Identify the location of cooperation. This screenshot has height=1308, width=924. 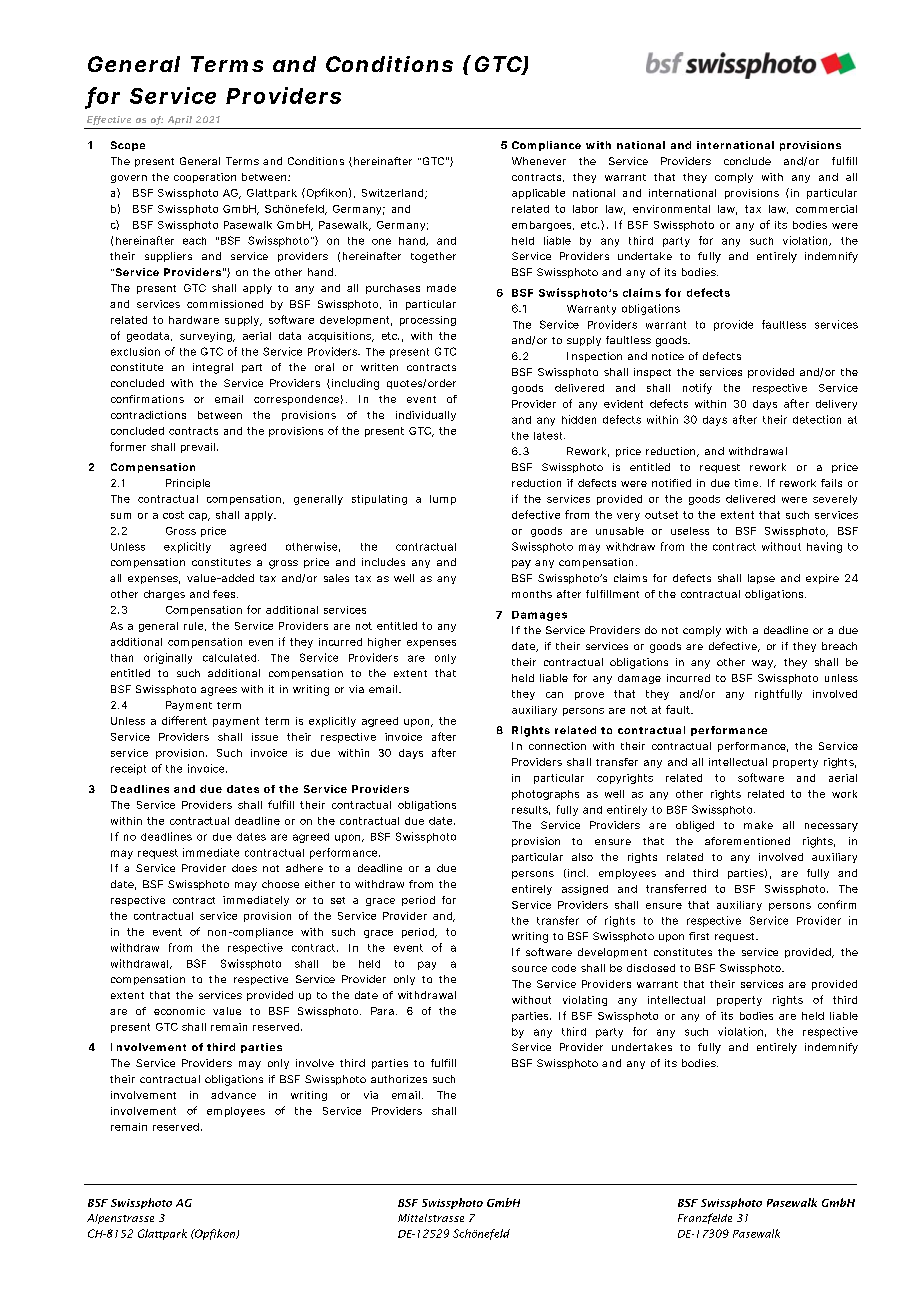
(205, 178).
